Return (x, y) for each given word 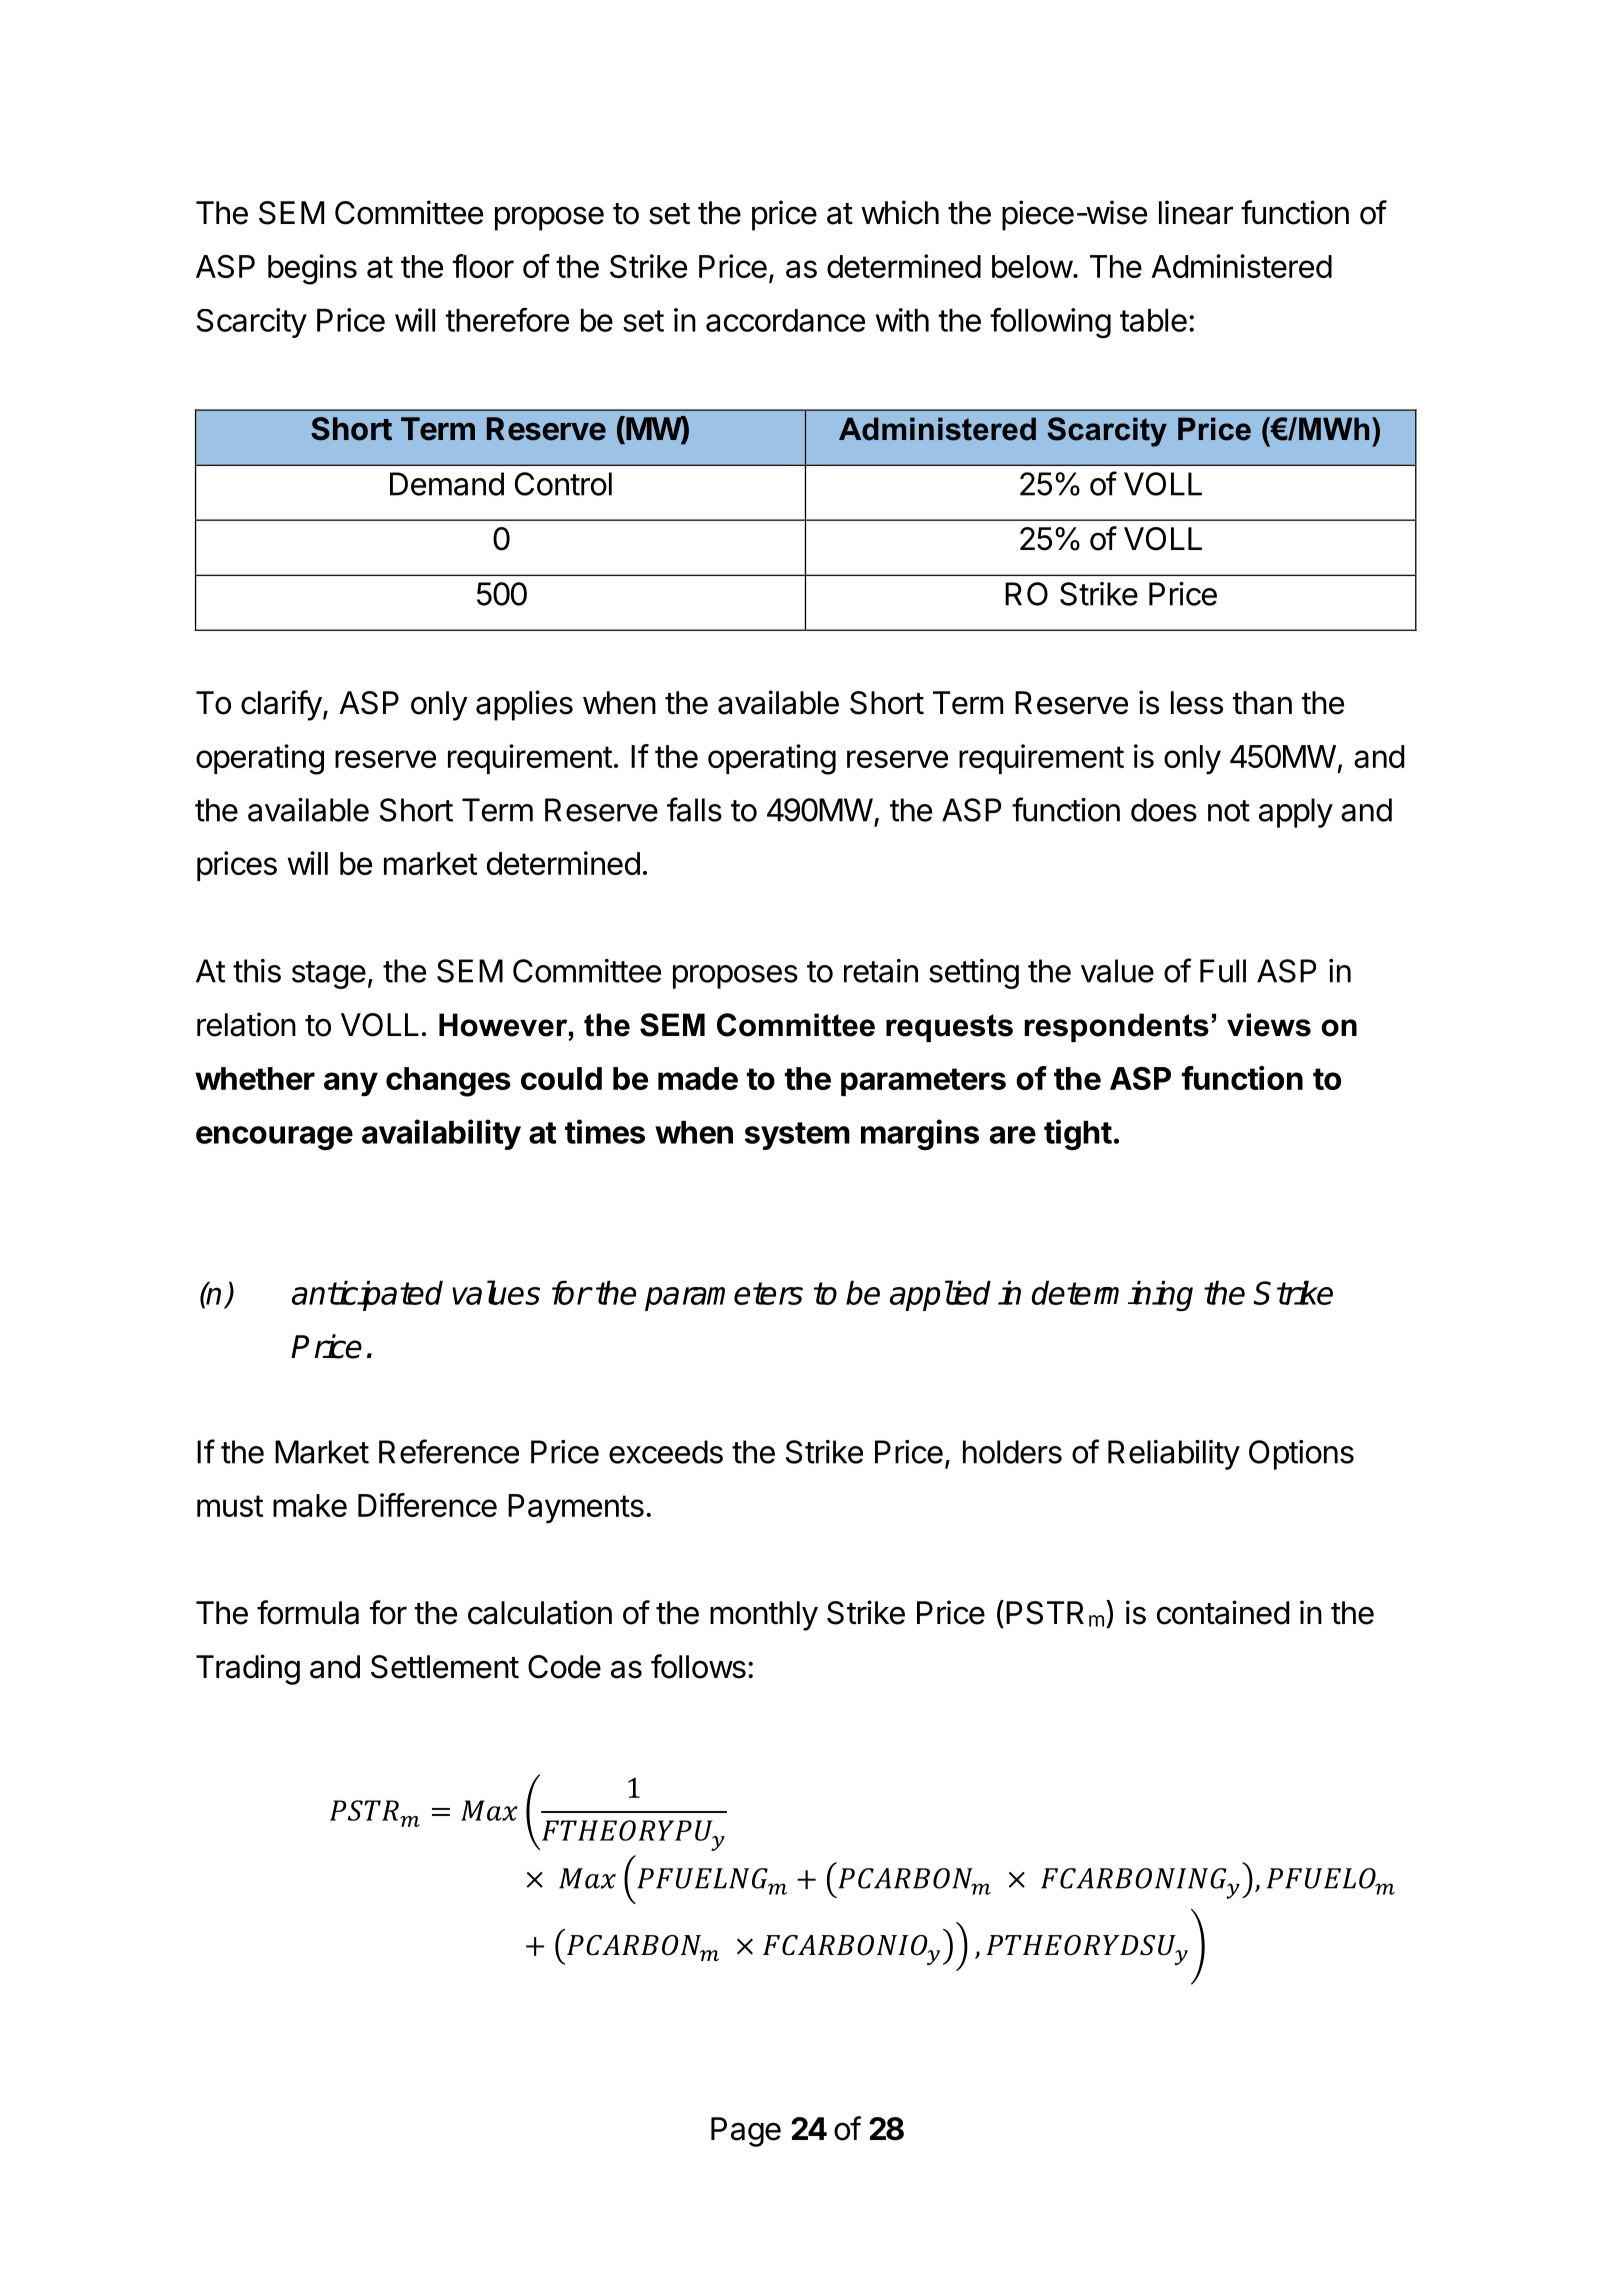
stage (329, 975)
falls (694, 809)
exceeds (666, 1452)
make (310, 1505)
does (1164, 810)
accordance (785, 320)
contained (1223, 1612)
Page (746, 2132)
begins (312, 269)
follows (698, 1666)
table (1153, 320)
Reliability (1174, 1455)
